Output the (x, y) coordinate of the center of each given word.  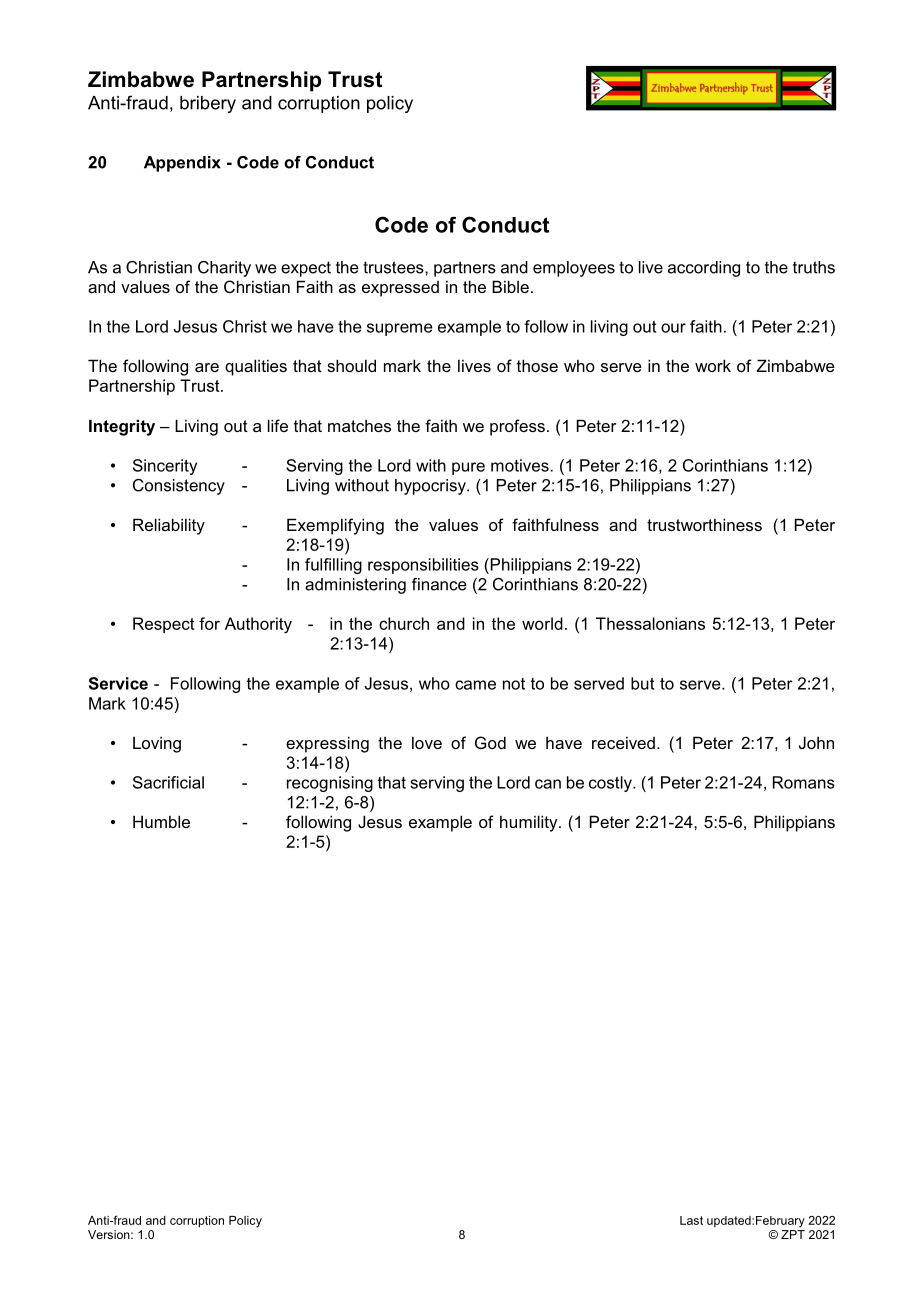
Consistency (179, 487)
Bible (510, 286)
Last (691, 1220)
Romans (804, 782)
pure (468, 468)
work (713, 365)
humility (530, 823)
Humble (161, 821)
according (704, 269)
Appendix (182, 164)
